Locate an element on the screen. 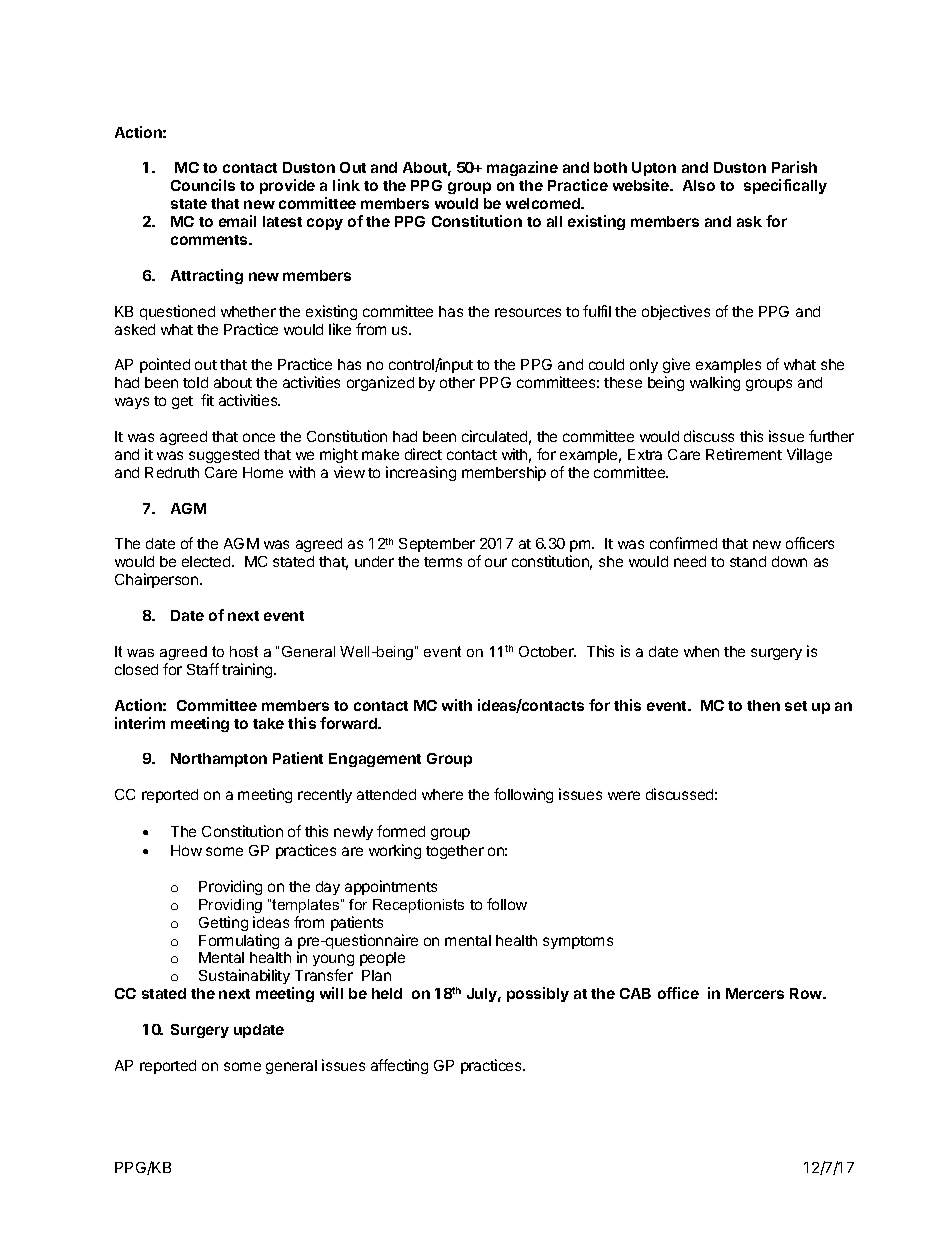 This screenshot has height=1233, width=952. magazine is located at coordinates (522, 168).
